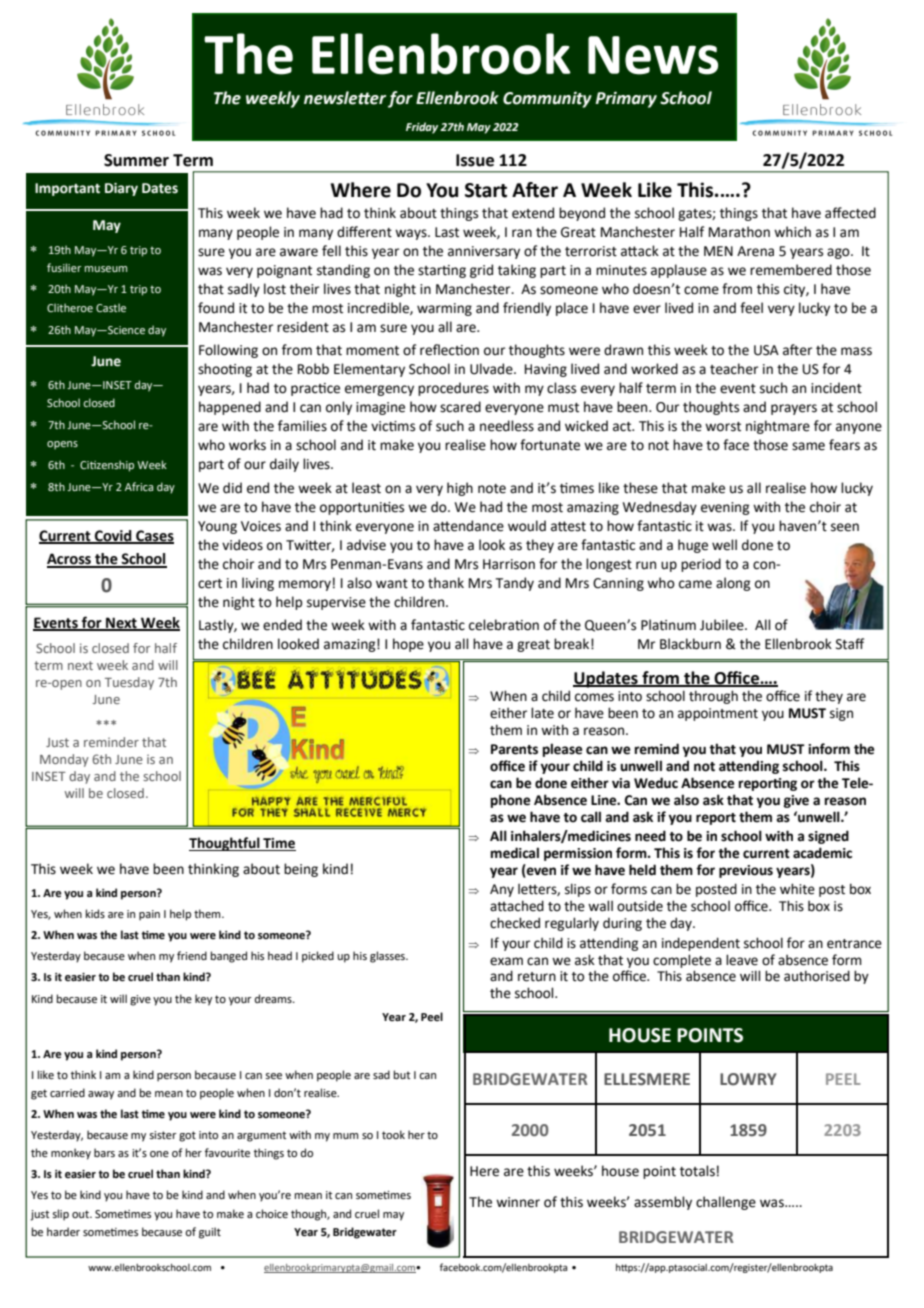 The width and height of the screenshot is (924, 1308). What do you see at coordinates (515, 853) in the screenshot?
I see `medical` at bounding box center [515, 853].
